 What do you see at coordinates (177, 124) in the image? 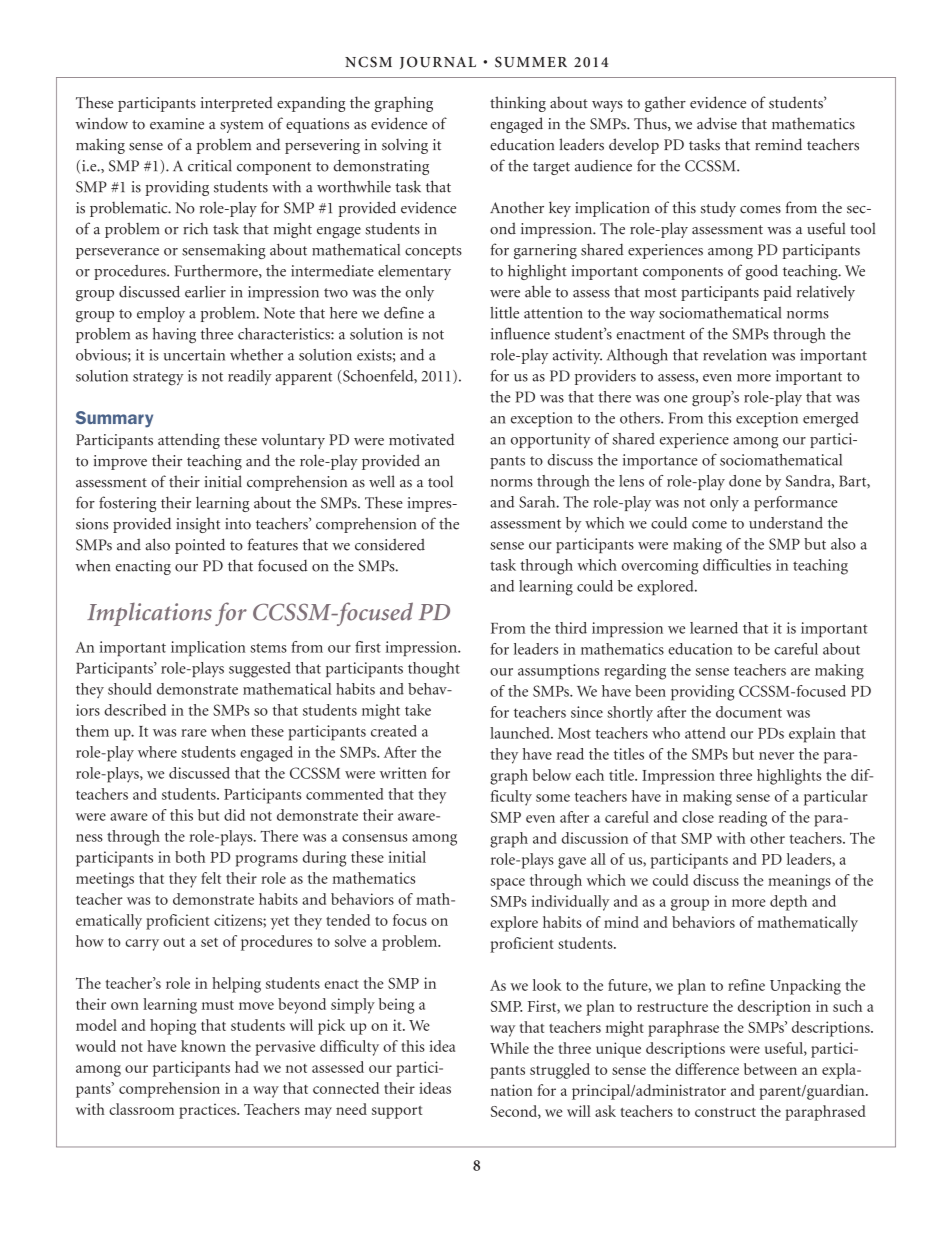
I see `examine` at bounding box center [177, 124].
